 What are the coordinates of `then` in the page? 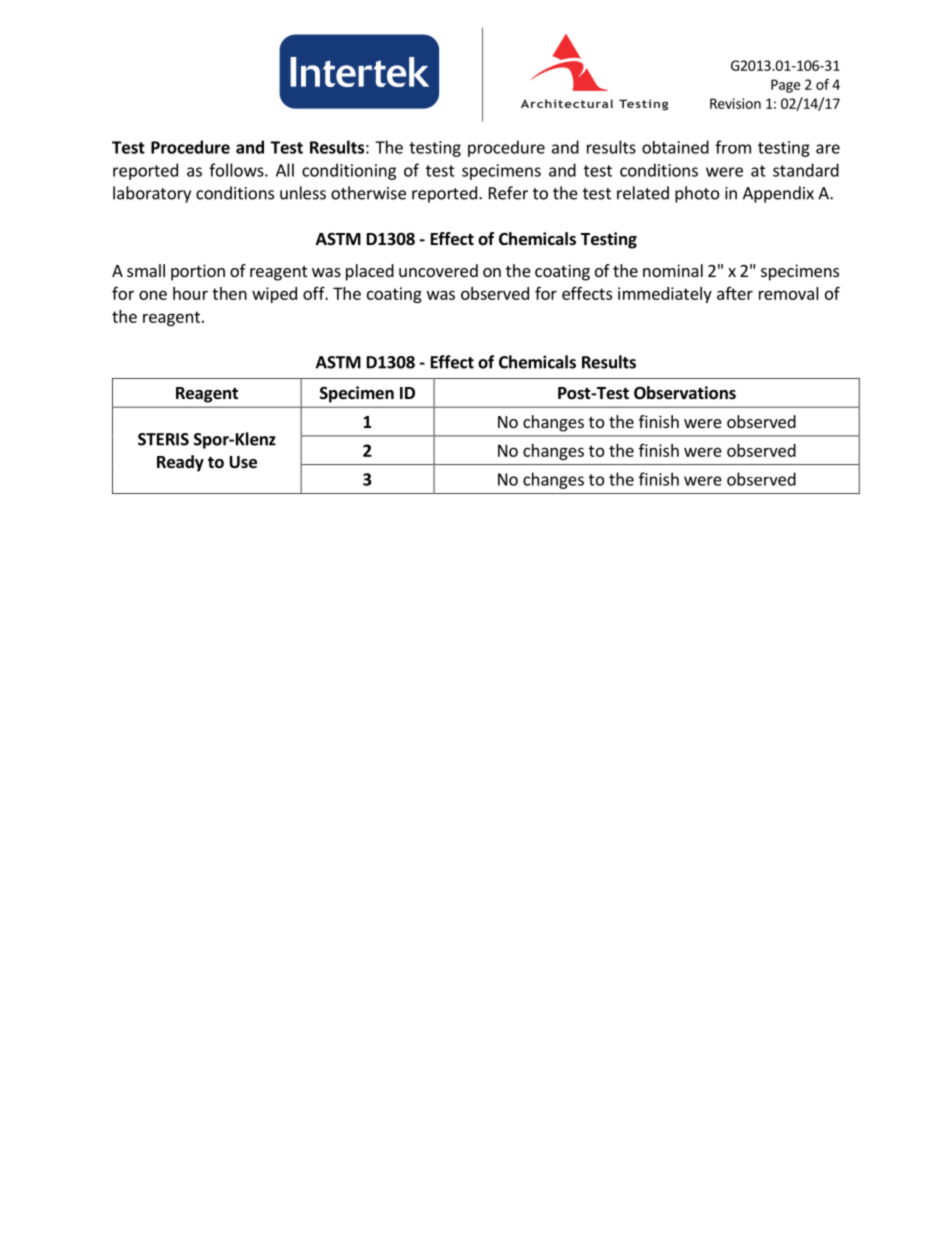 It's located at (229, 293).
